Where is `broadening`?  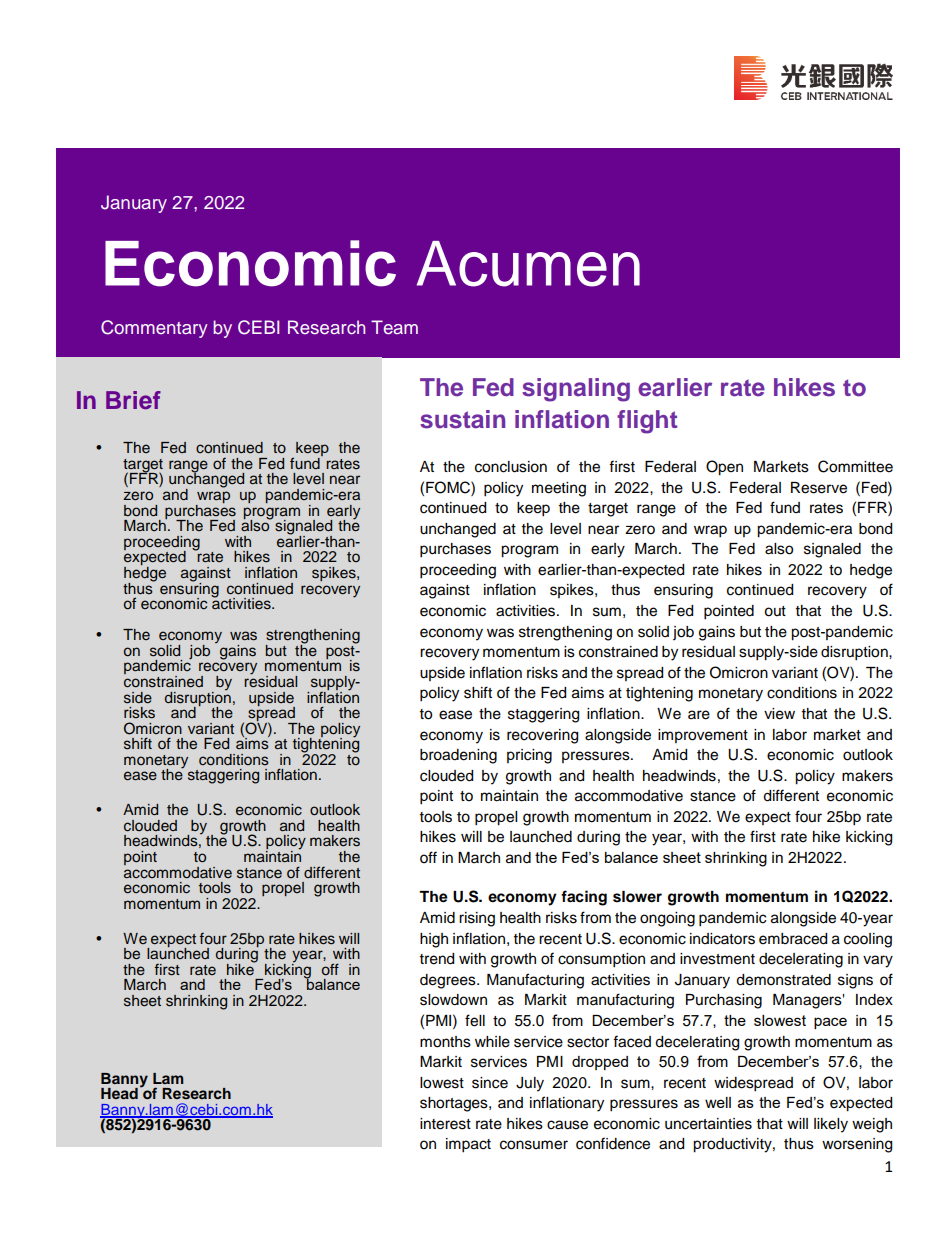
broadening is located at coordinates (458, 756).
